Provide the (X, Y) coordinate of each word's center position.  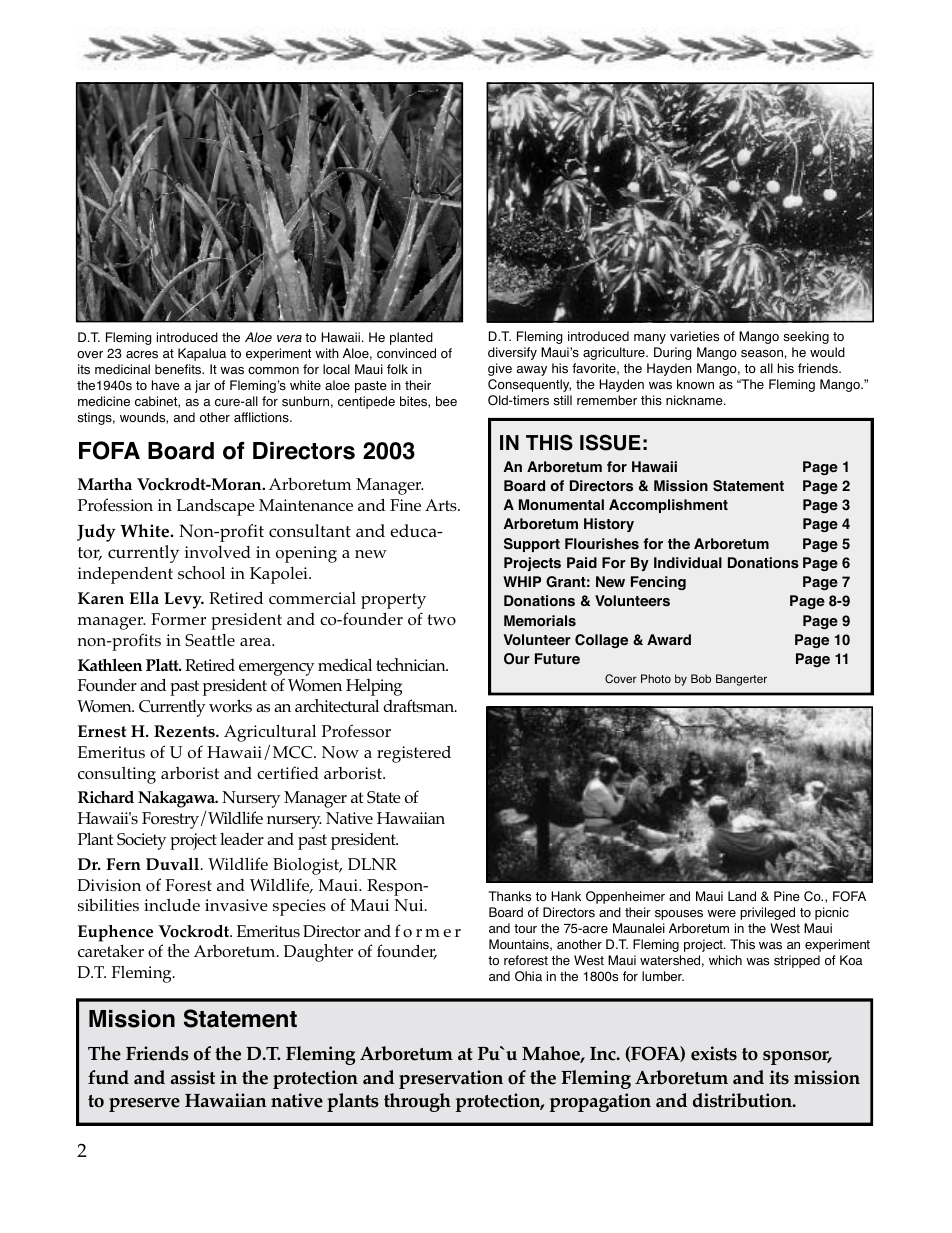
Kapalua (202, 354)
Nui (410, 905)
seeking (806, 337)
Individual (688, 562)
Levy (184, 600)
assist (193, 1077)
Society (141, 841)
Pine (787, 896)
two (441, 620)
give (500, 369)
